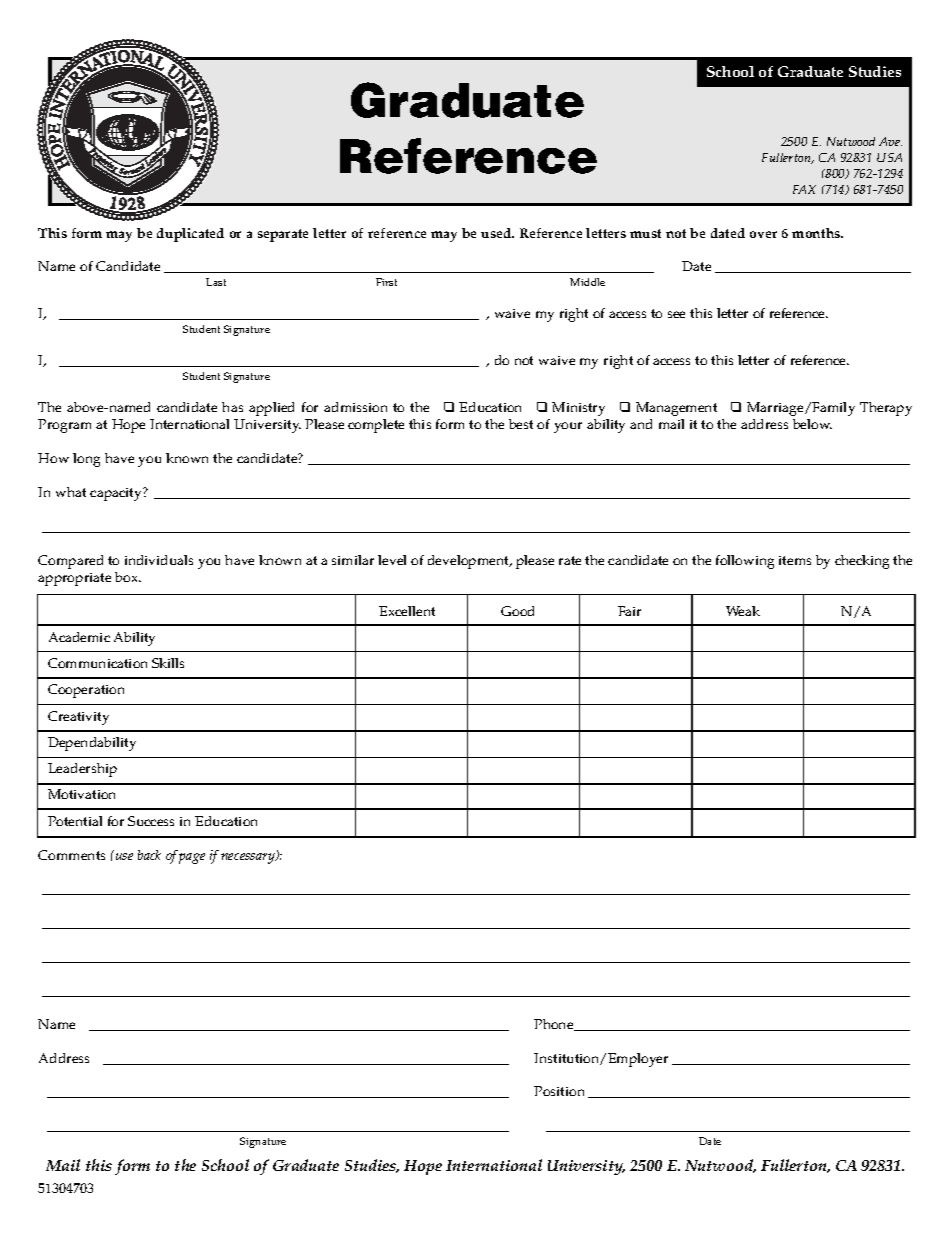 This document has height=1233, width=952. What do you see at coordinates (743, 611) in the document?
I see `Weak` at bounding box center [743, 611].
